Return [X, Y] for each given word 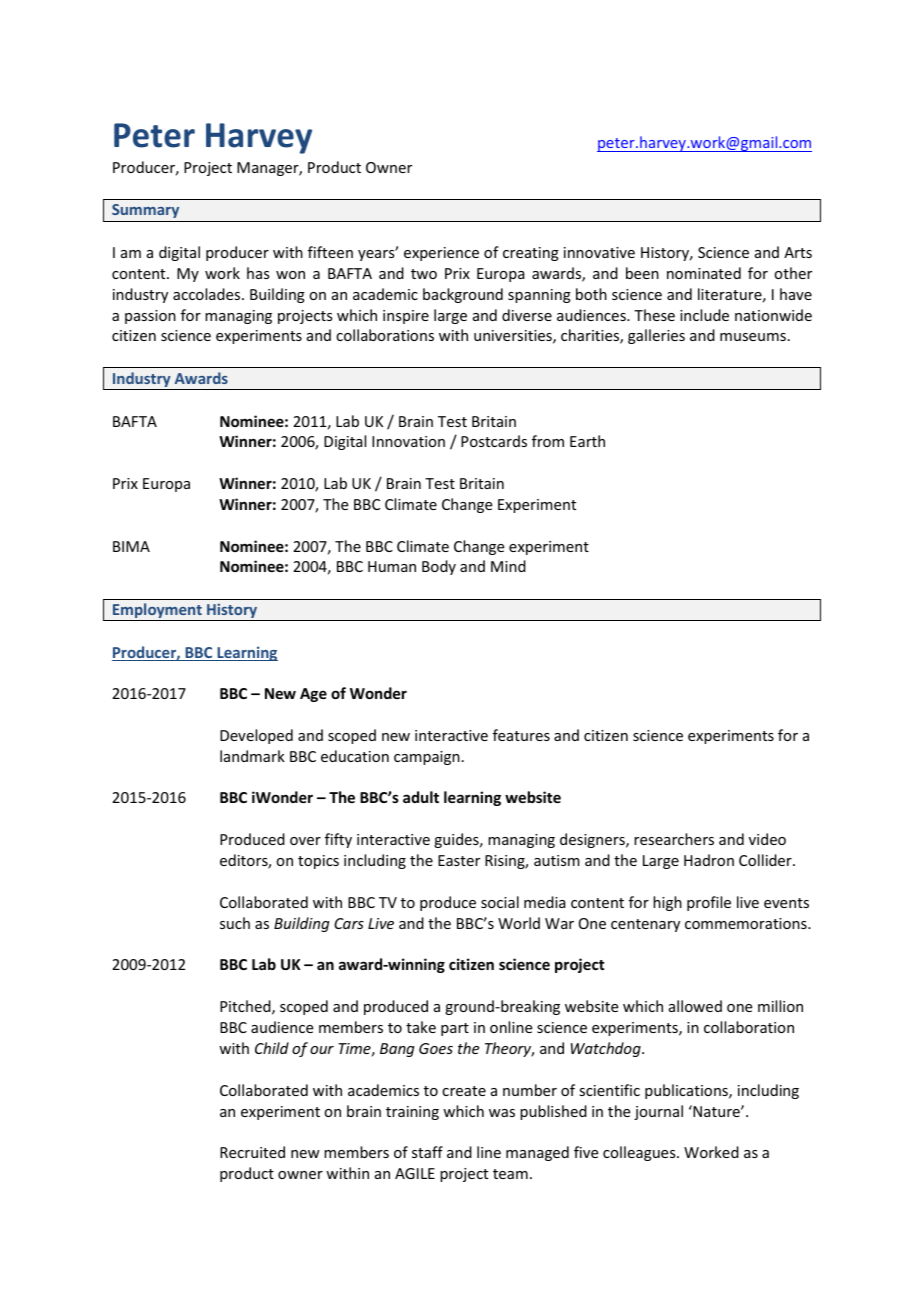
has [258, 273]
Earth [587, 441]
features [521, 735]
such [235, 923]
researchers [674, 839]
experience [441, 254]
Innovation [408, 441]
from [548, 441]
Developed [256, 736]
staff [427, 1152]
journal [658, 1112]
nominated [704, 273]
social [500, 902]
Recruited [252, 1152]
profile [709, 903]
